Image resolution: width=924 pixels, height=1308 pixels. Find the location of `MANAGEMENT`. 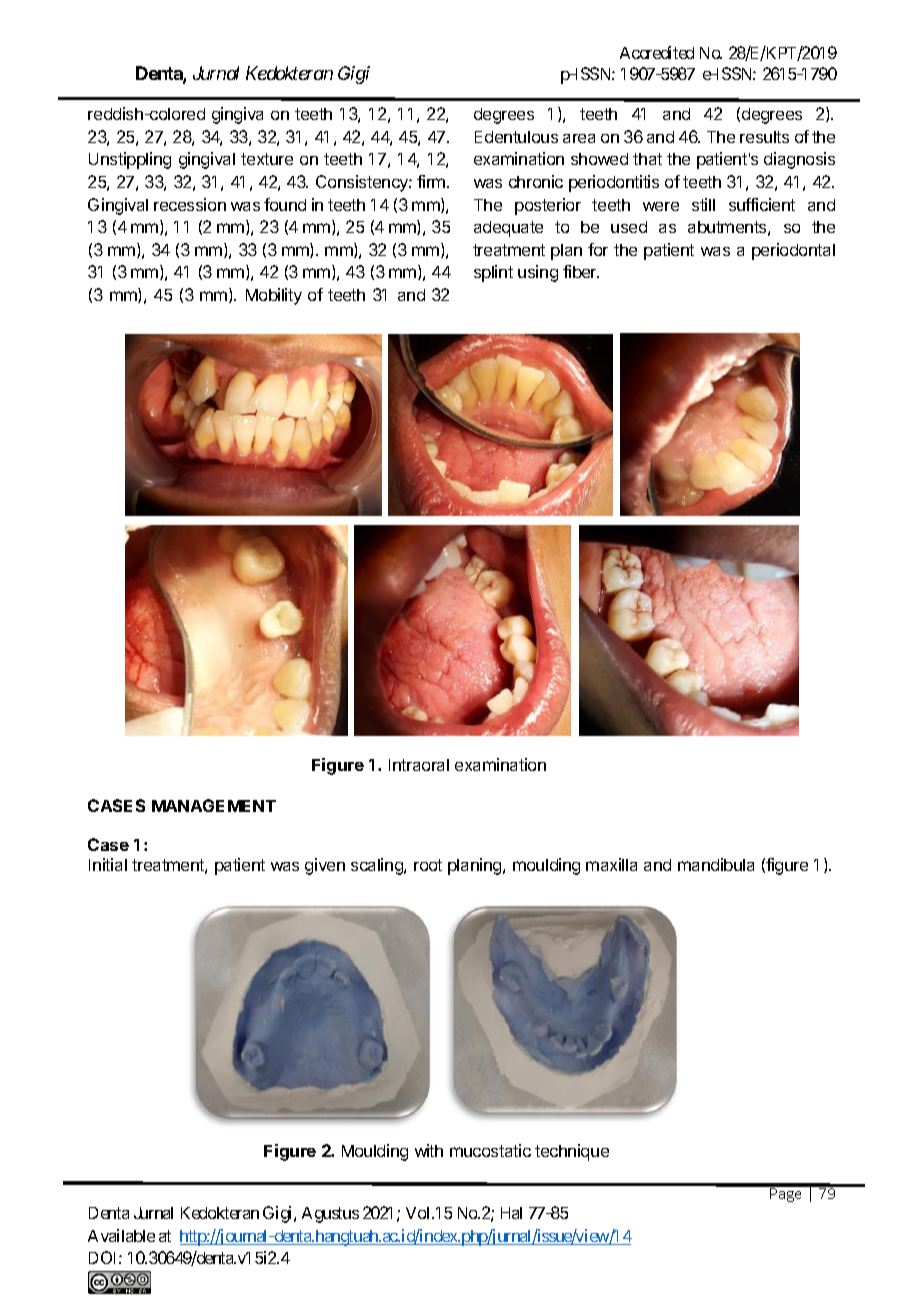

MANAGEMENT is located at coordinates (214, 805).
